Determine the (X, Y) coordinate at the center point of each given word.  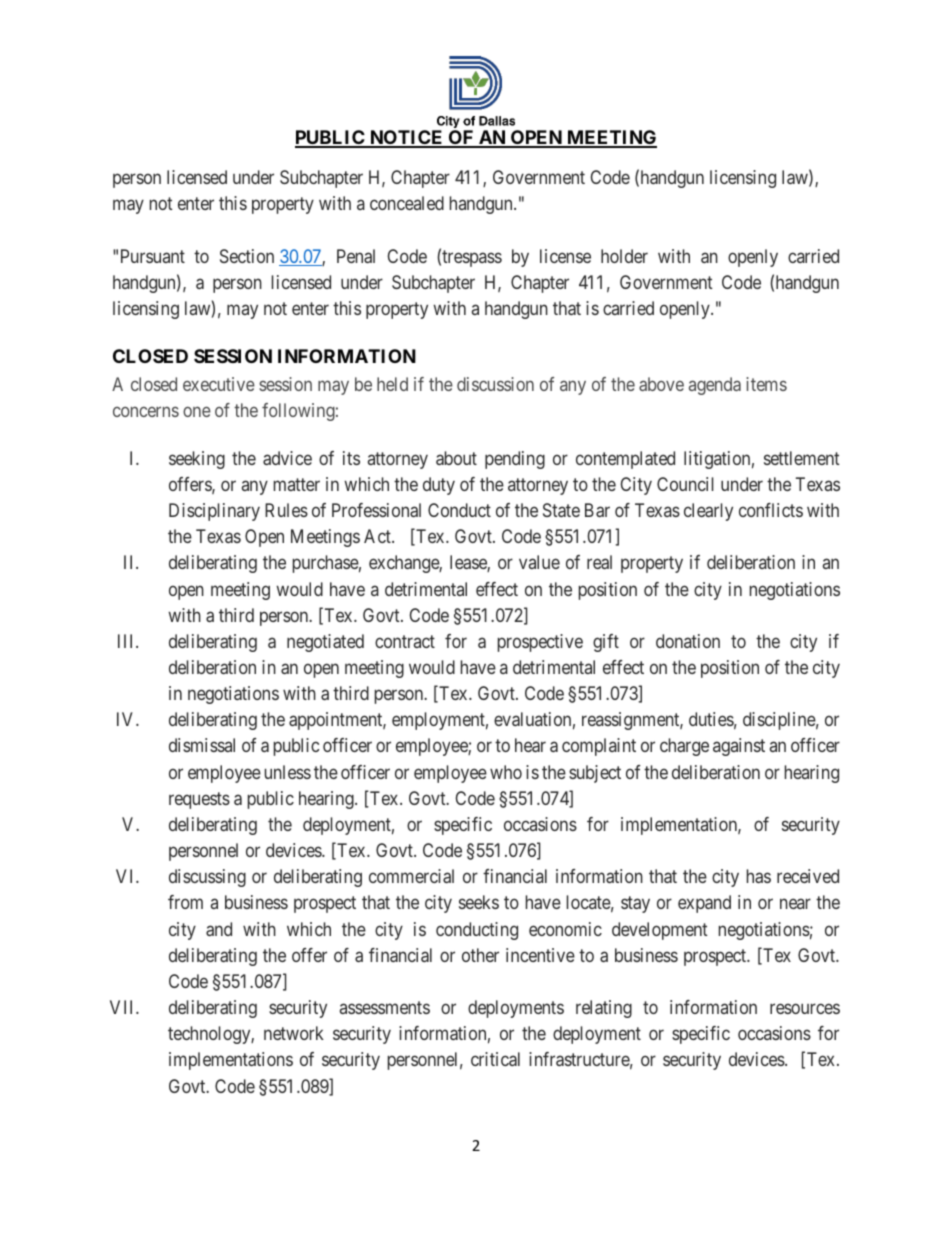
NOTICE (406, 138)
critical (495, 1059)
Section (247, 256)
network (294, 1033)
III (127, 641)
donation (688, 641)
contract (405, 641)
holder (624, 256)
